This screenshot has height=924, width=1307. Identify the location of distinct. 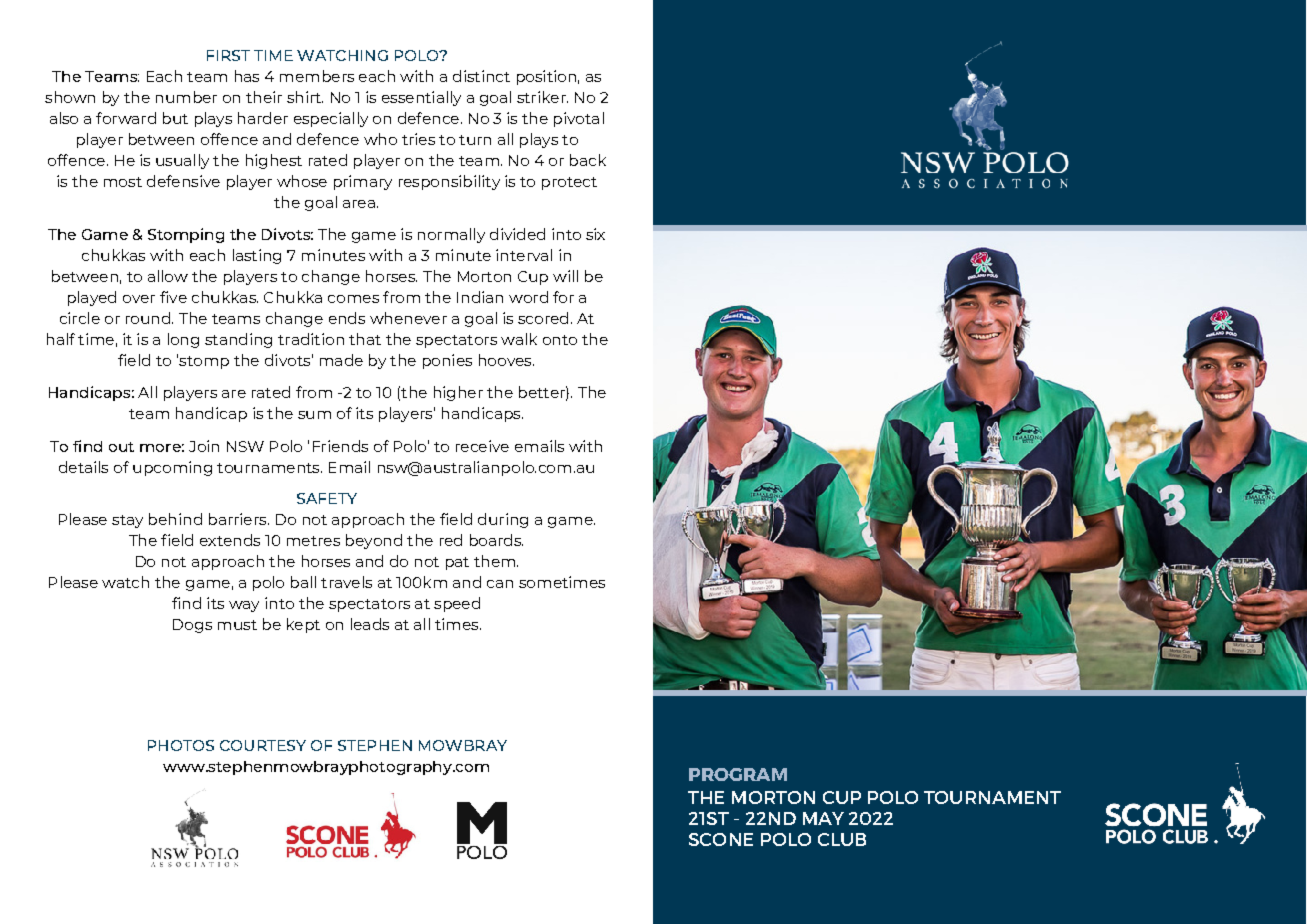
(481, 76).
